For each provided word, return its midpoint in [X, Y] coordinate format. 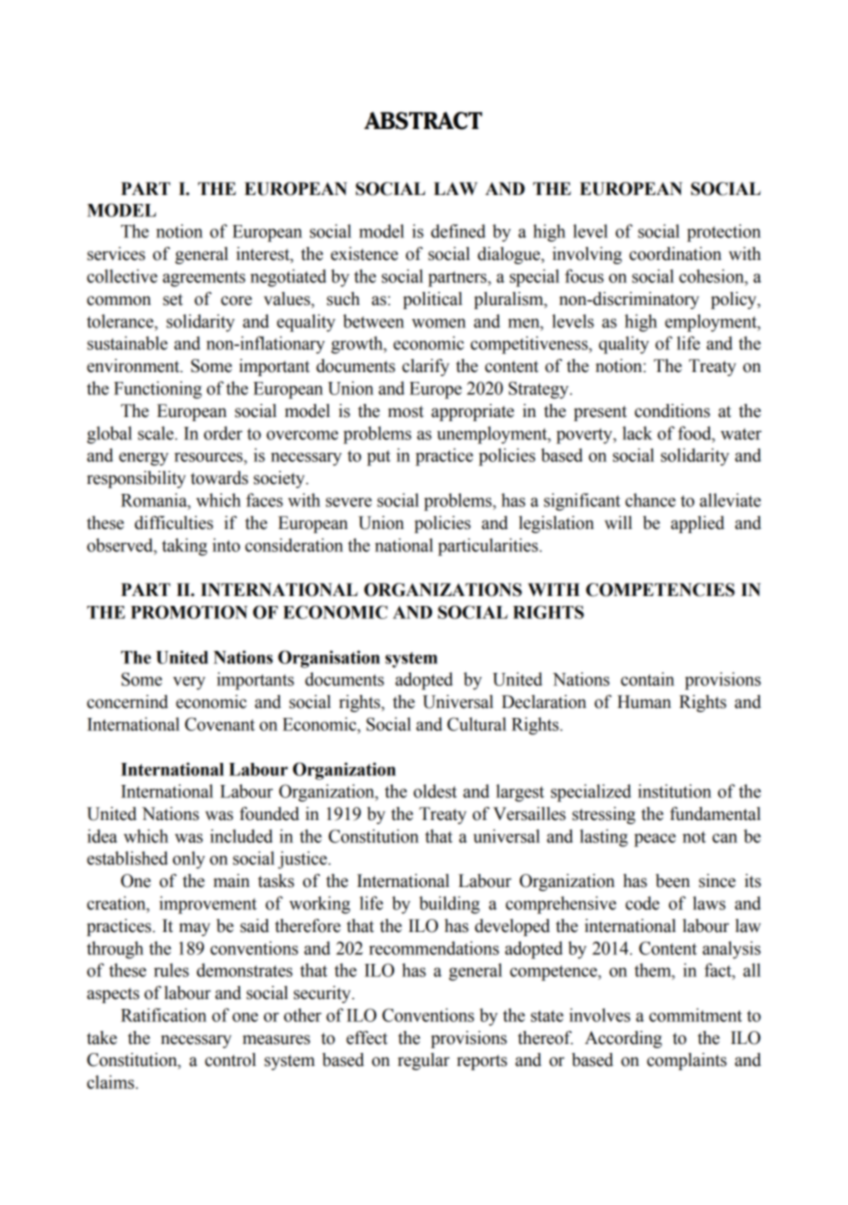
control [230, 1060]
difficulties [174, 523]
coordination [675, 254]
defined [458, 231]
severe [349, 502]
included [241, 836]
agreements [204, 279]
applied [697, 524]
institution [674, 791]
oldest [435, 791]
